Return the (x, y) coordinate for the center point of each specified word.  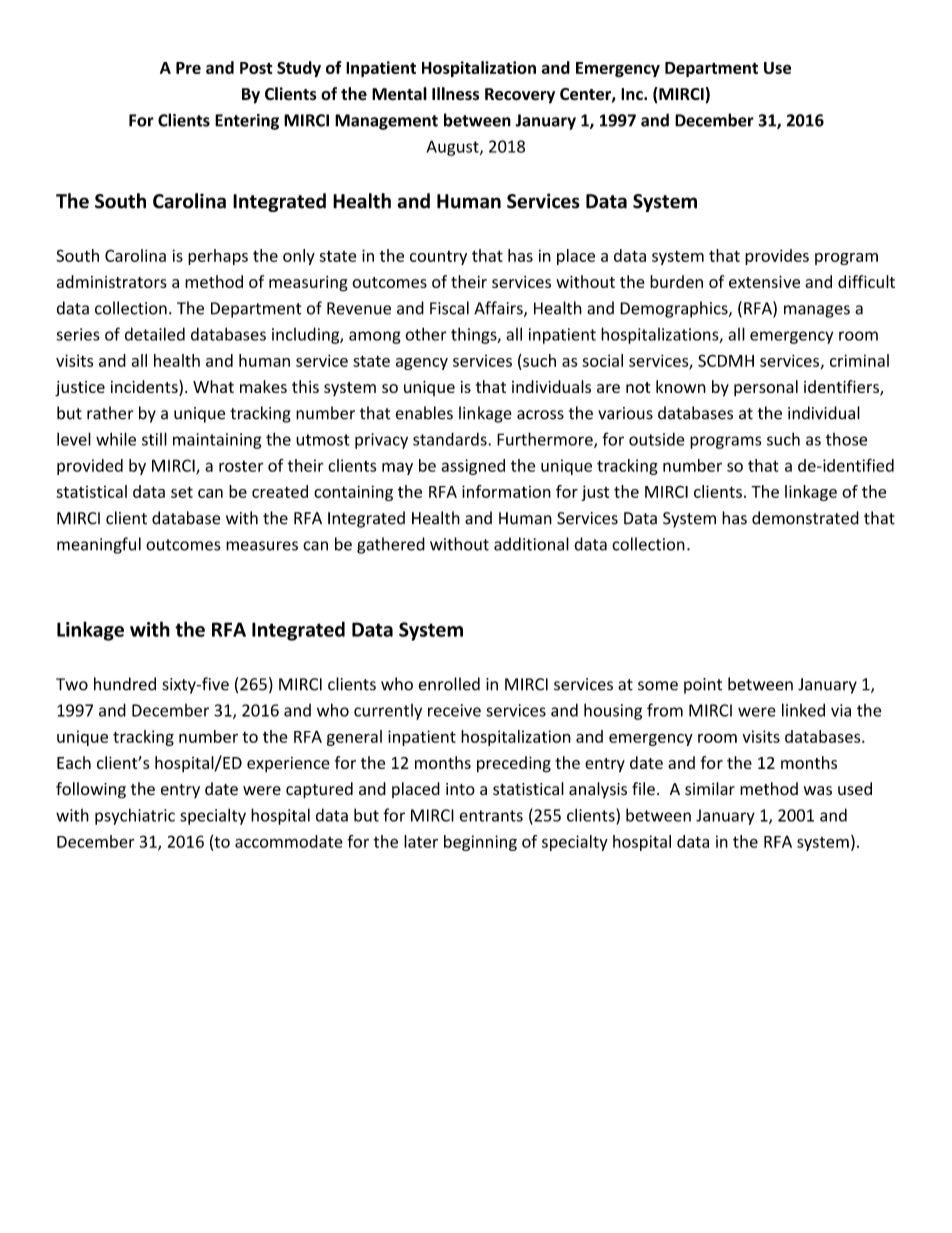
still (154, 439)
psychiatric (135, 816)
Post (256, 68)
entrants (491, 816)
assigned (473, 467)
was (818, 791)
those (847, 439)
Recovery (520, 96)
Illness (455, 94)
